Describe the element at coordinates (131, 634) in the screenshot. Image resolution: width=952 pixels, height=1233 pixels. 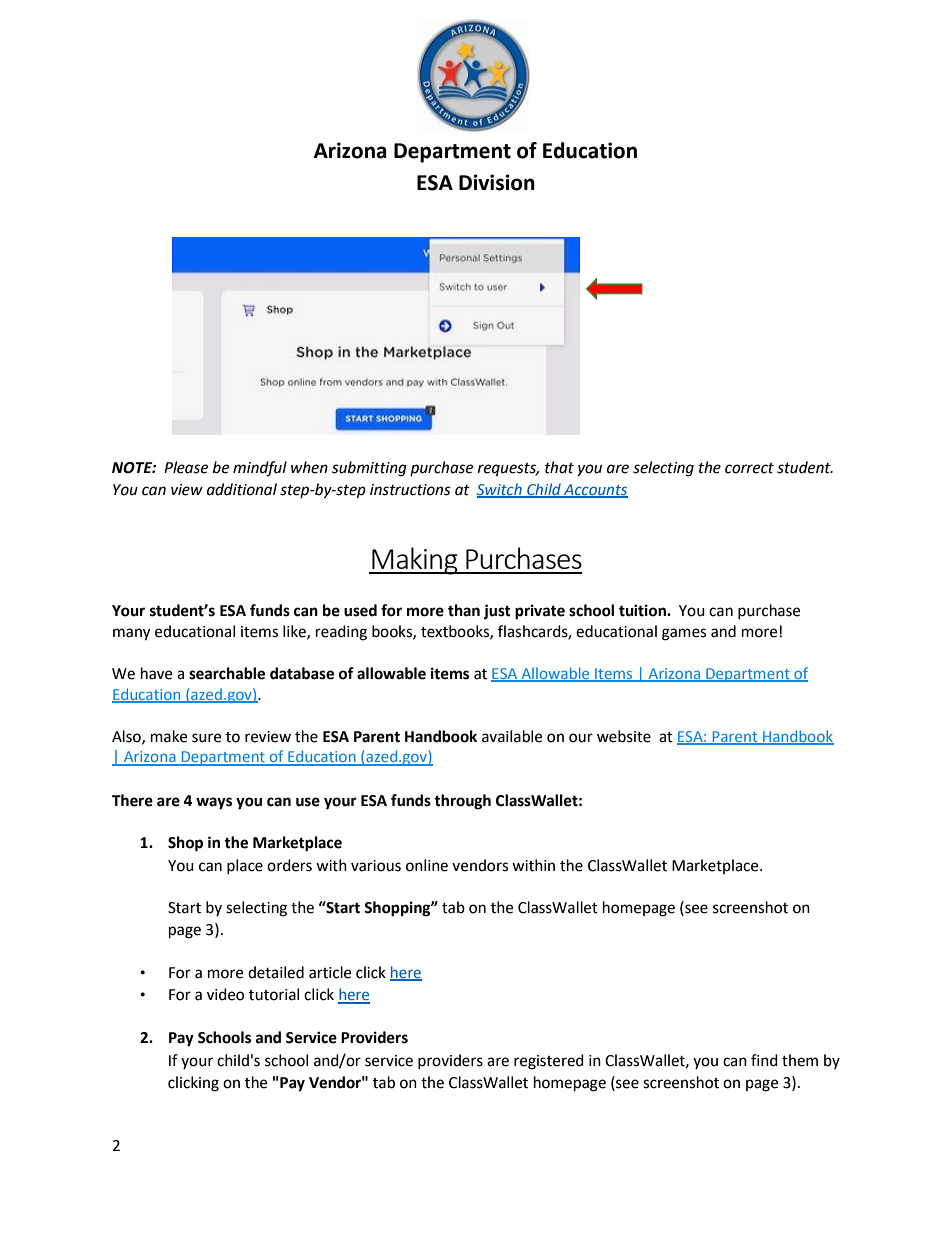
I see `many` at that location.
